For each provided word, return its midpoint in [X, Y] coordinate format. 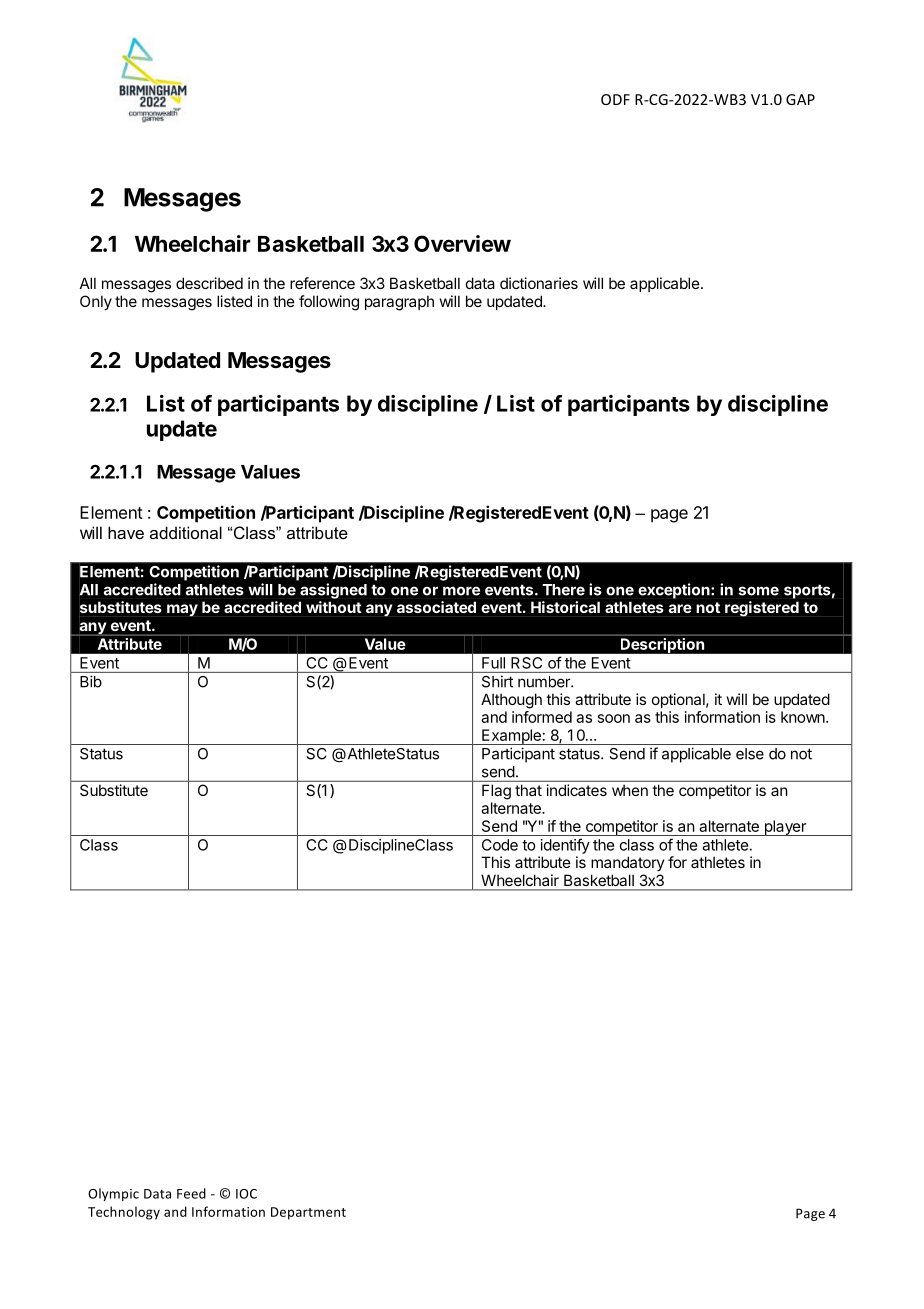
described [209, 283]
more [461, 591]
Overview [462, 243]
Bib [91, 681]
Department [308, 1213]
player [785, 828]
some [759, 591]
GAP [800, 99]
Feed [191, 1193]
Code [500, 845]
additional [186, 532]
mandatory [628, 863]
